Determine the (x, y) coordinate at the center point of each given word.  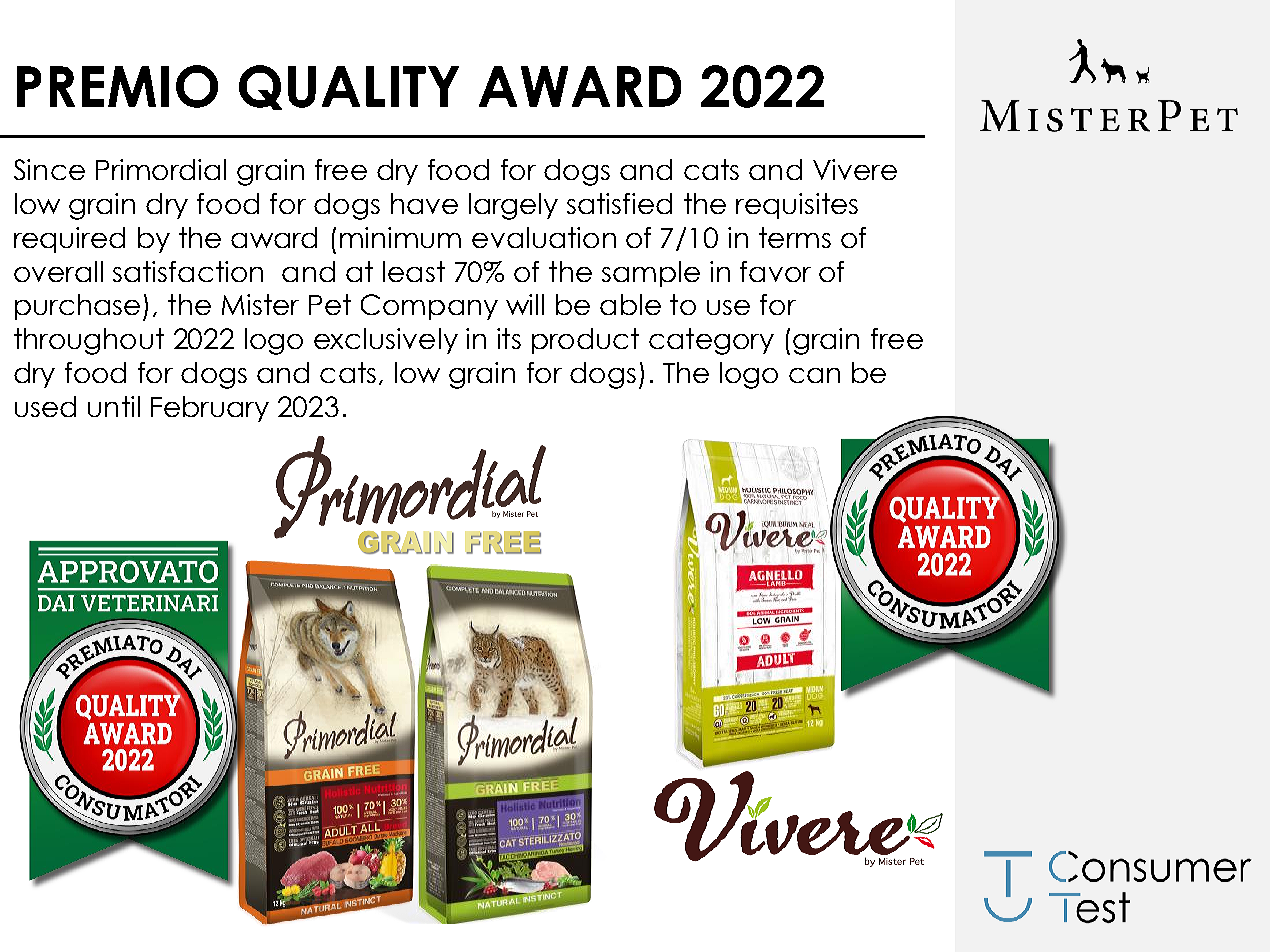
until (114, 406)
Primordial (161, 169)
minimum (400, 237)
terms (795, 237)
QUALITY (349, 87)
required (69, 240)
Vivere (855, 169)
